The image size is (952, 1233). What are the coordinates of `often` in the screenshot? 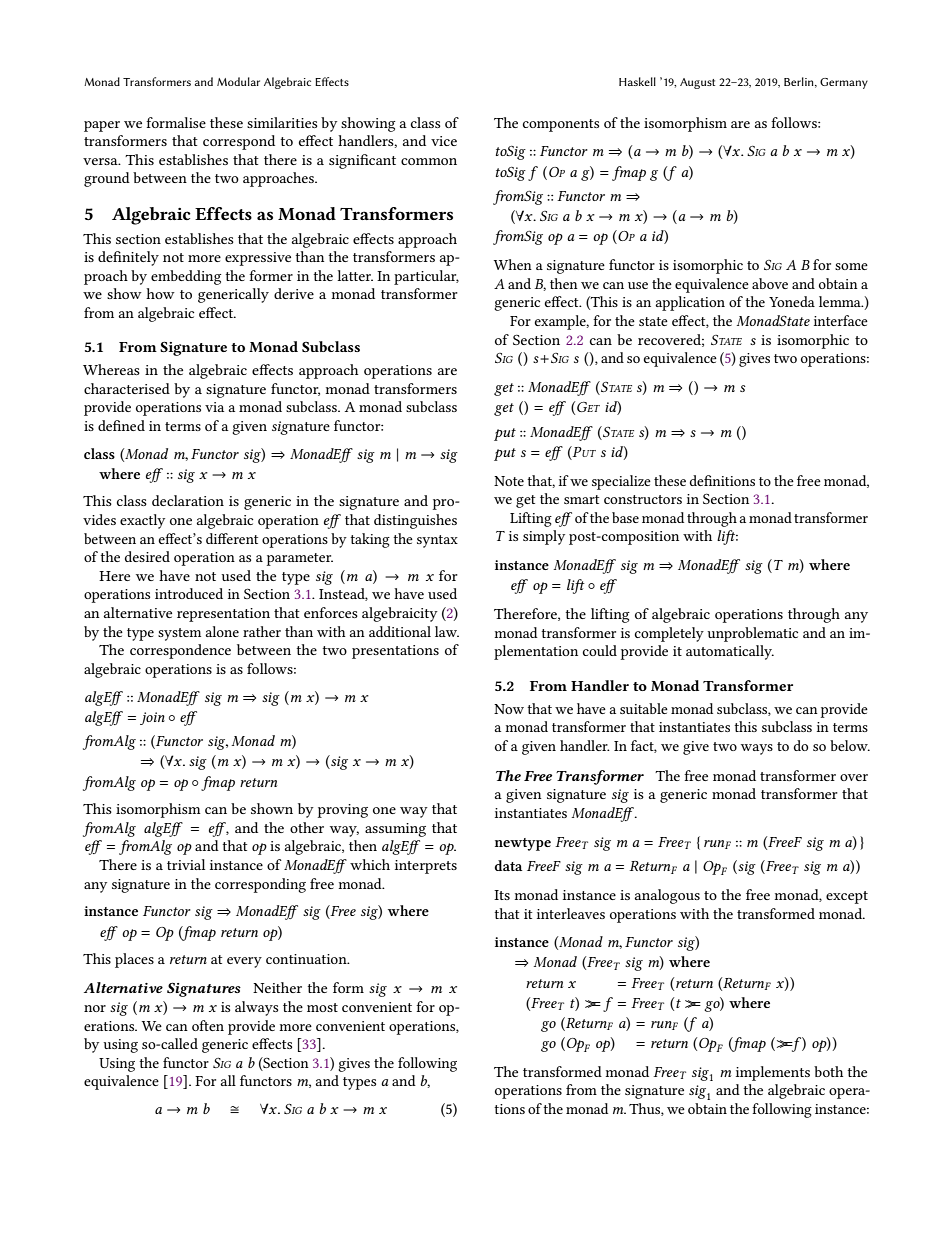 It's located at (208, 1025).
